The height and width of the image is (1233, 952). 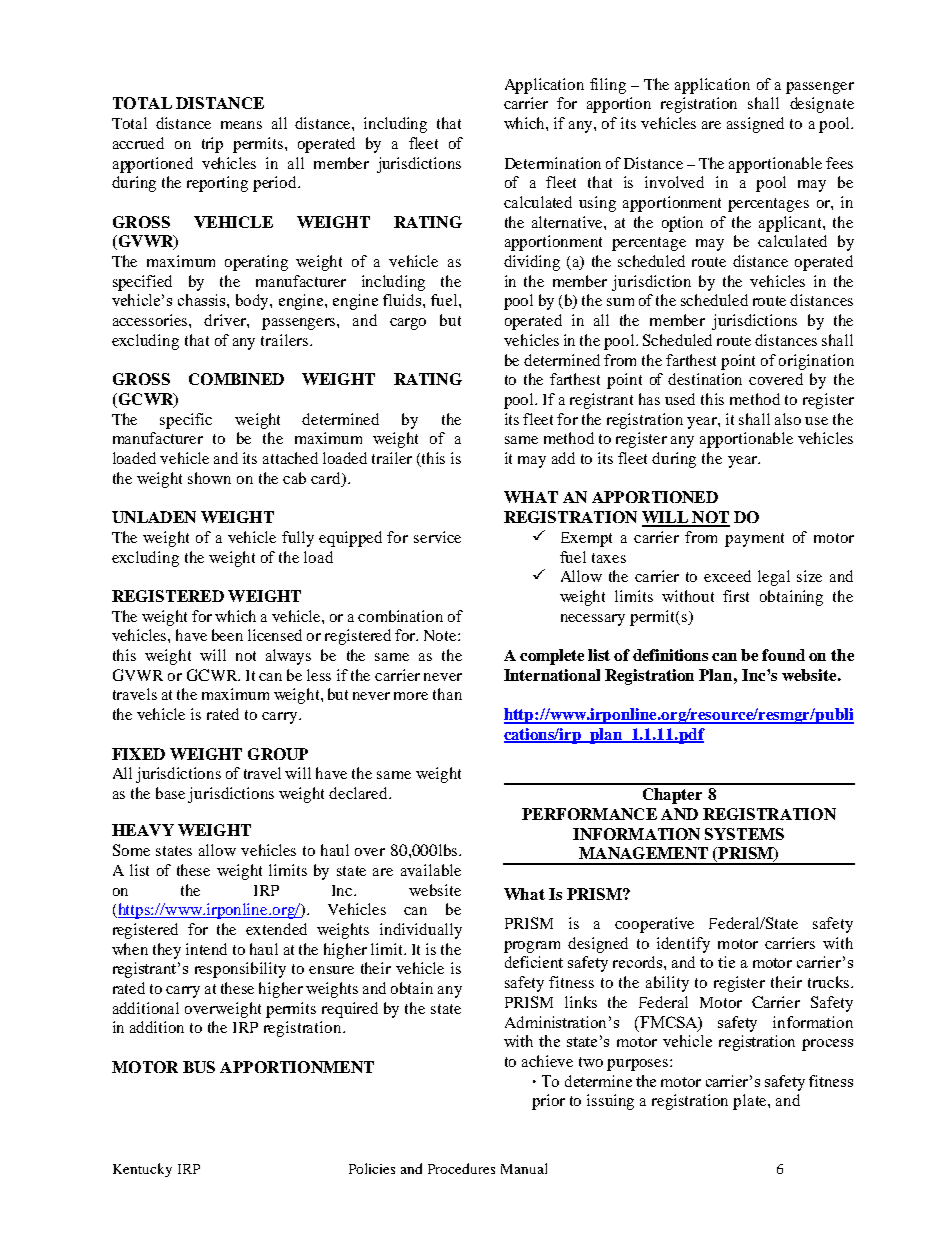 I want to click on Procedures, so click(x=461, y=1168).
